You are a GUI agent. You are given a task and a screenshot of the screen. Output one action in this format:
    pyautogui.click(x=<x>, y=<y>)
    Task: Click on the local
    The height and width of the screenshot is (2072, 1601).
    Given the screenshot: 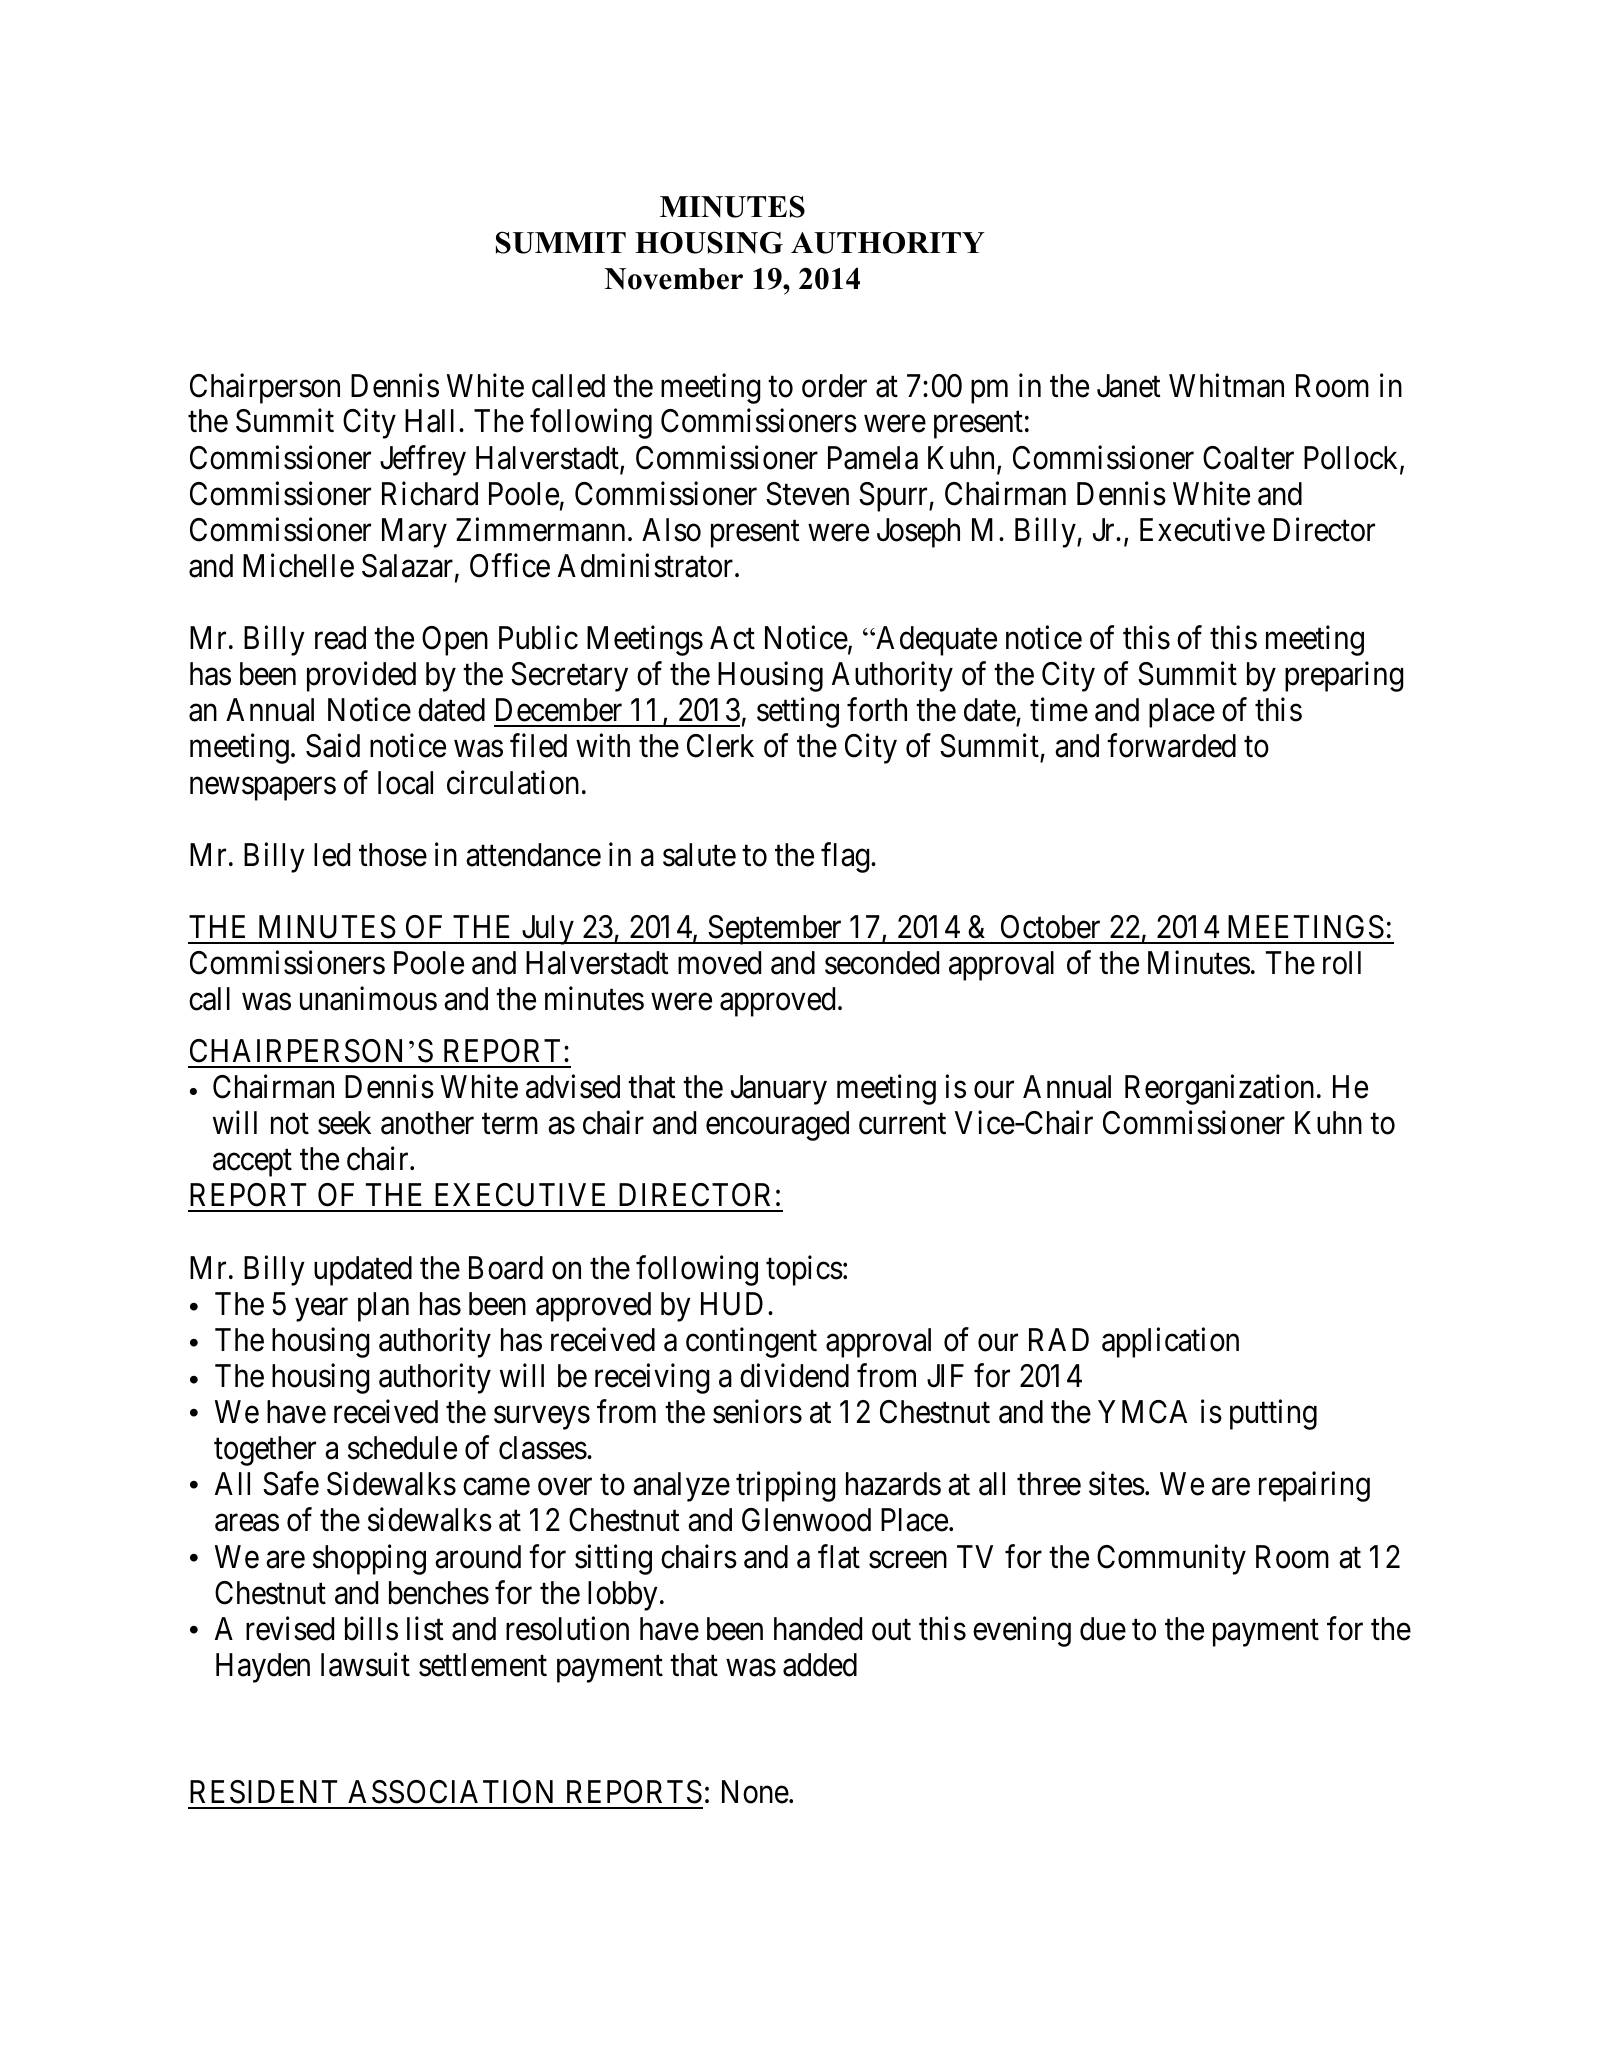 What is the action you would take?
    pyautogui.click(x=405, y=783)
